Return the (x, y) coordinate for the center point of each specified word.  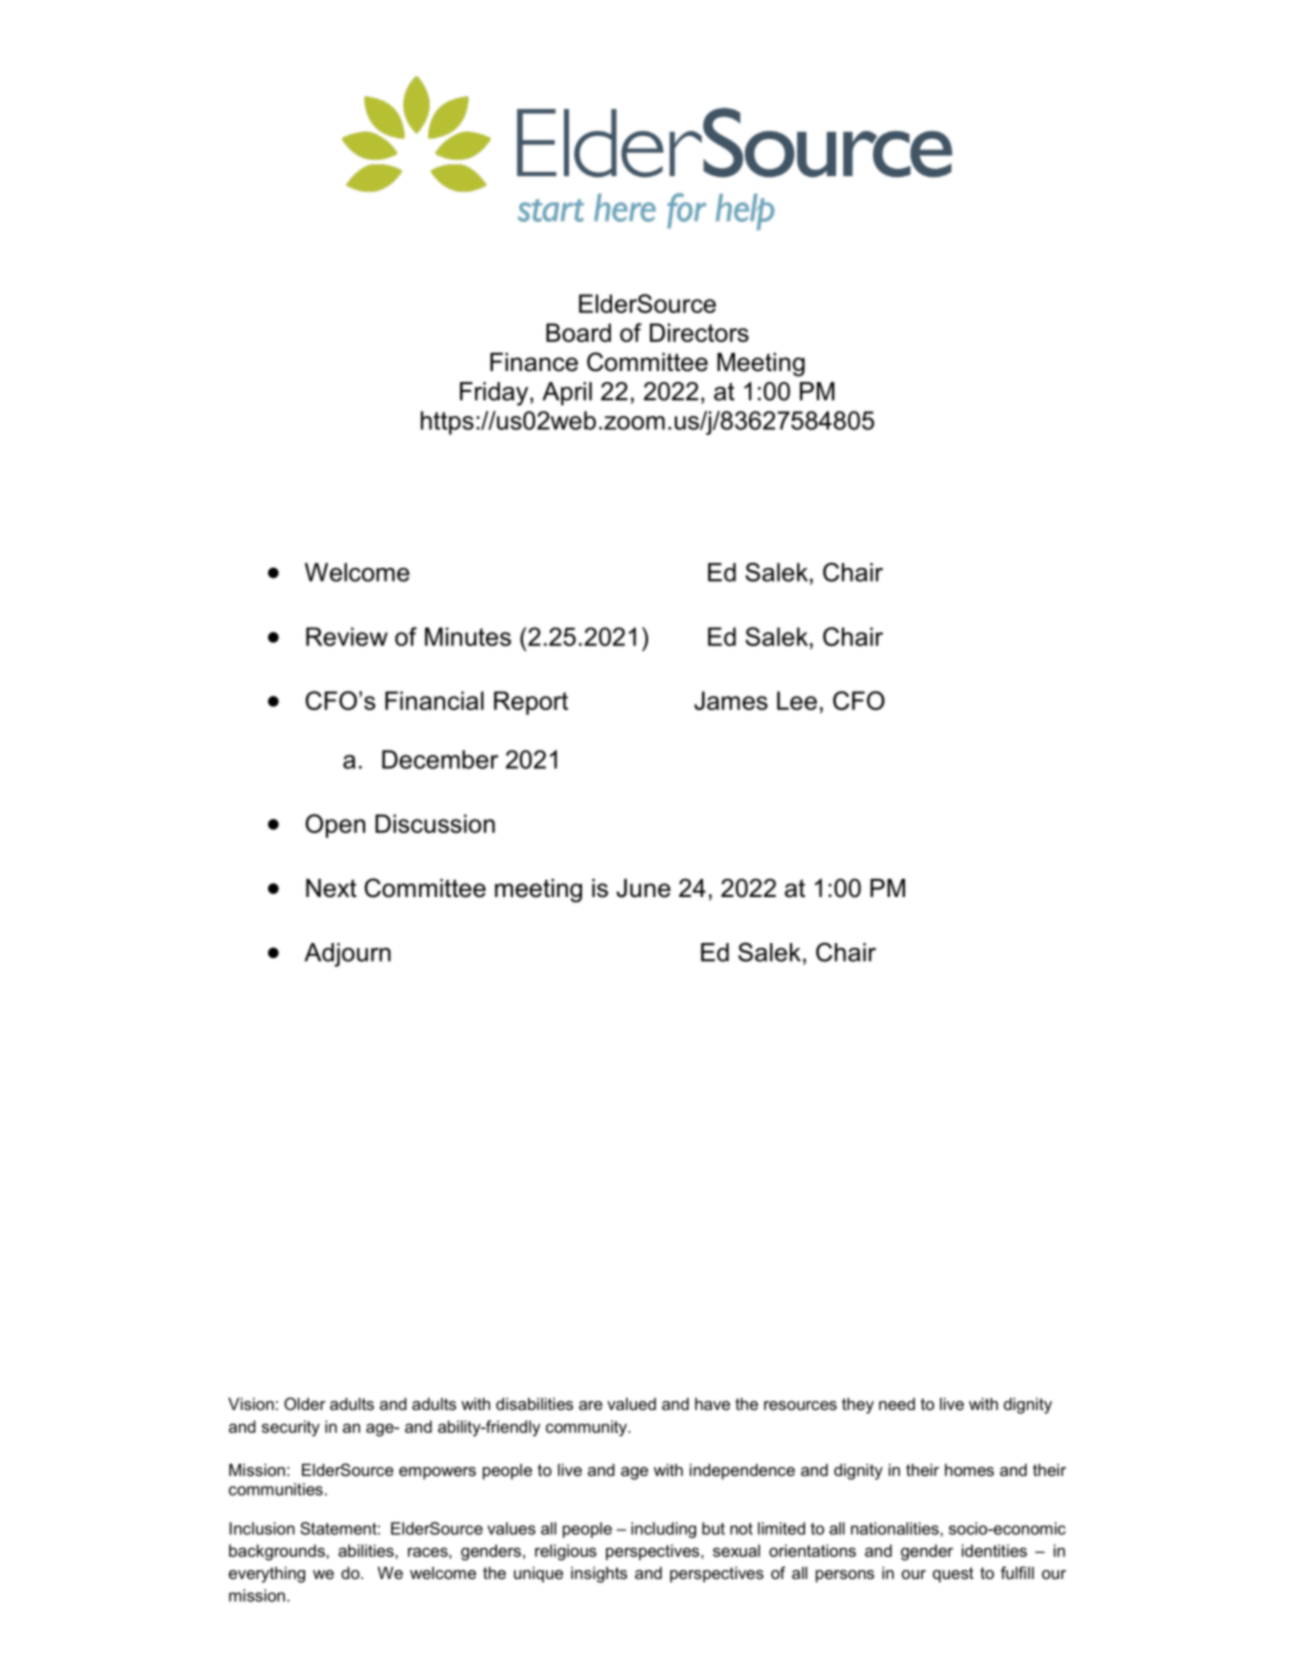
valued (631, 1404)
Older (304, 1403)
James (731, 700)
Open (335, 826)
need (897, 1404)
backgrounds (278, 1552)
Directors (699, 332)
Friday (495, 394)
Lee (797, 700)
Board (578, 332)
